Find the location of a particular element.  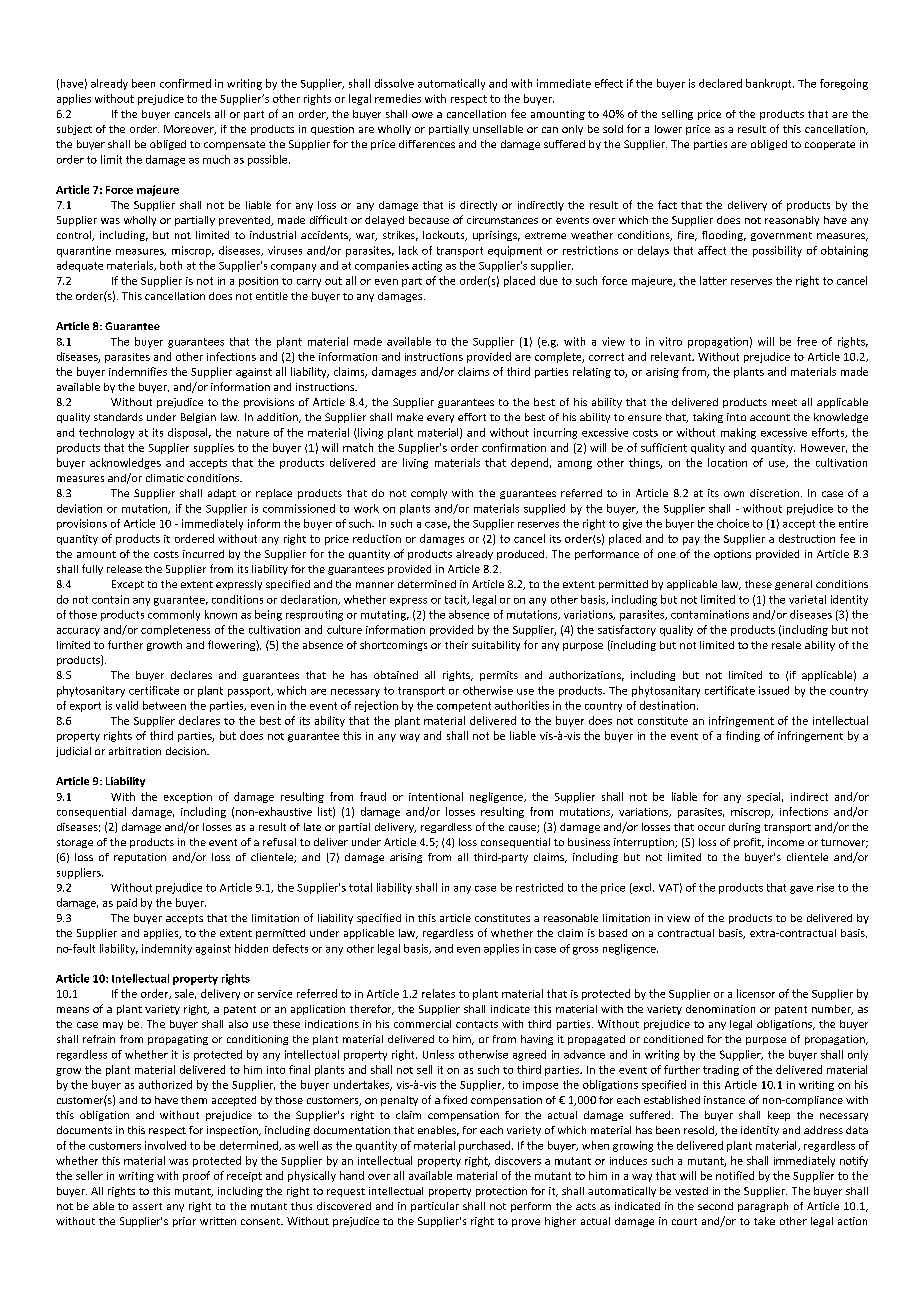

intentional is located at coordinates (436, 796).
